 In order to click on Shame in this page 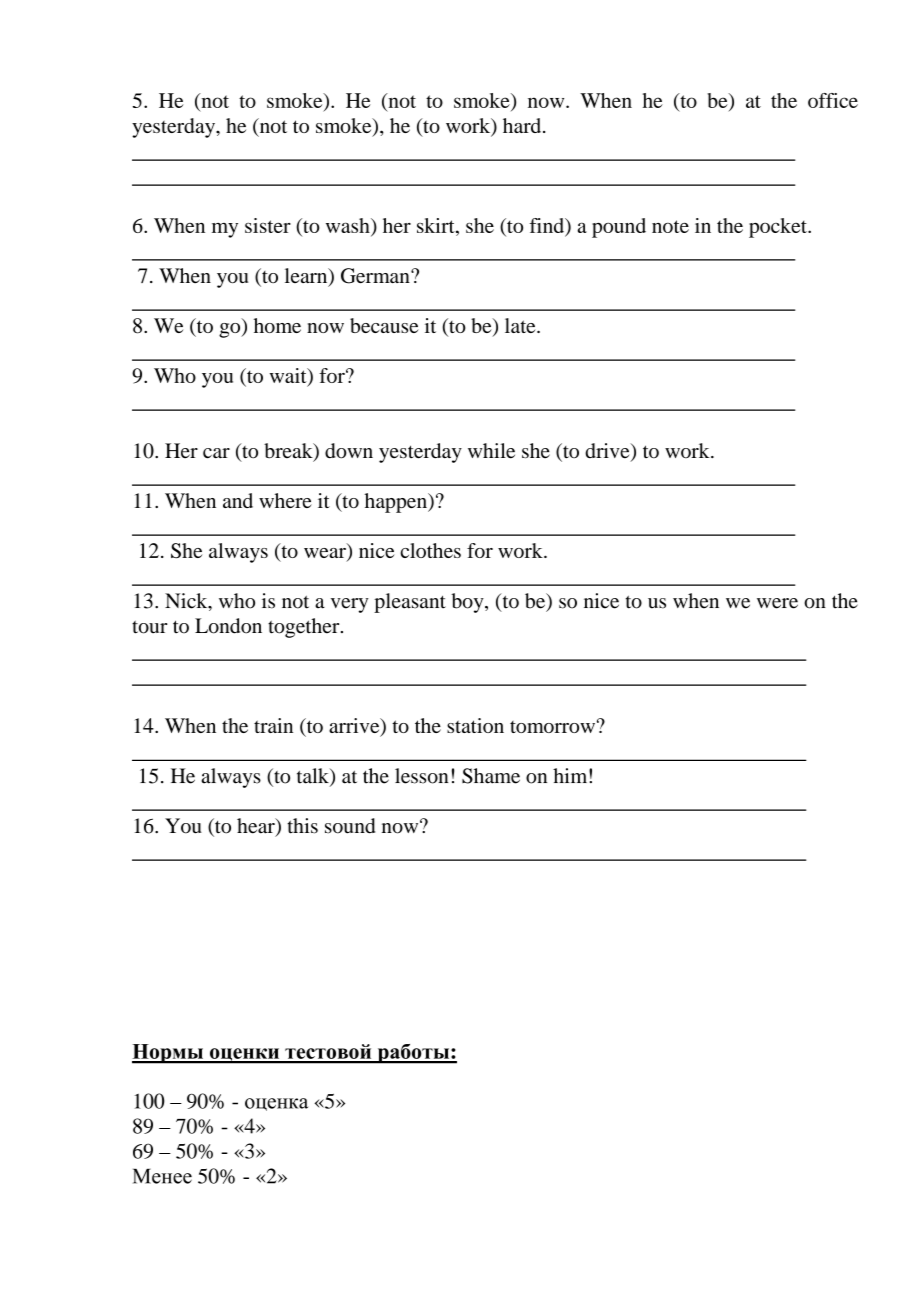, I will do `click(491, 776)`.
